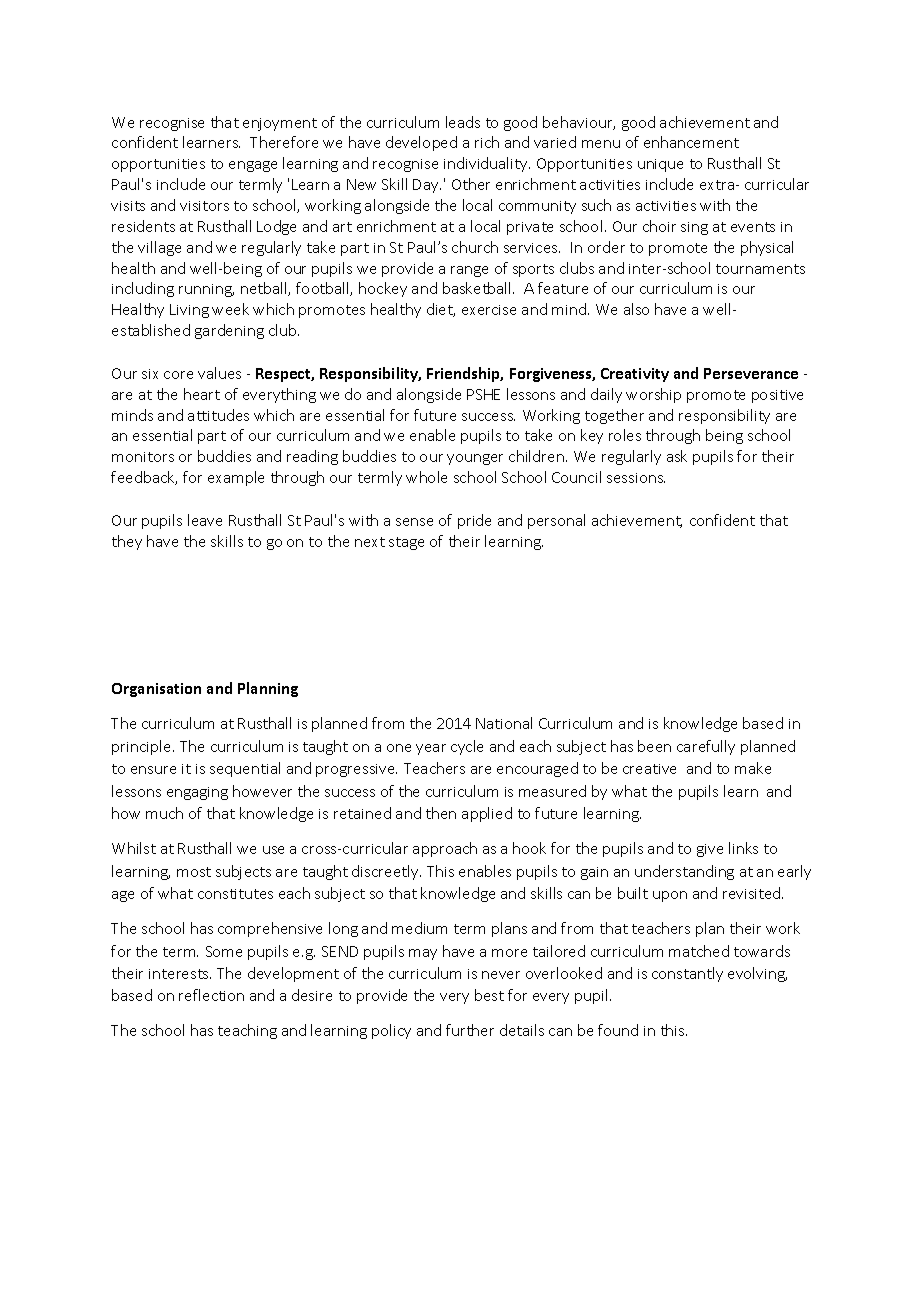 The image size is (924, 1308). Describe the element at coordinates (687, 974) in the screenshot. I see `constantly` at that location.
